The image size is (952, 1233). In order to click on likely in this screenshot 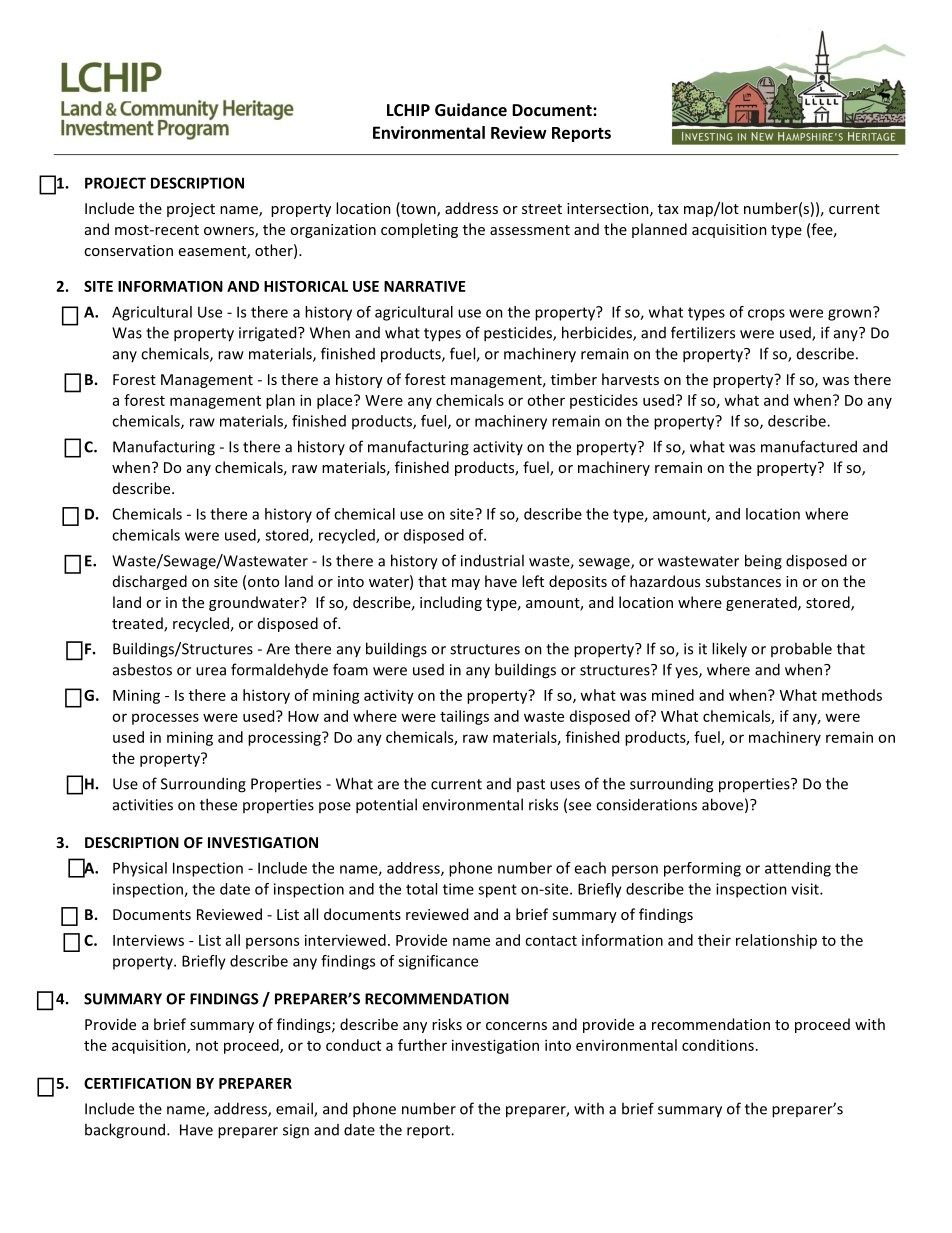, I will do `click(729, 650)`.
